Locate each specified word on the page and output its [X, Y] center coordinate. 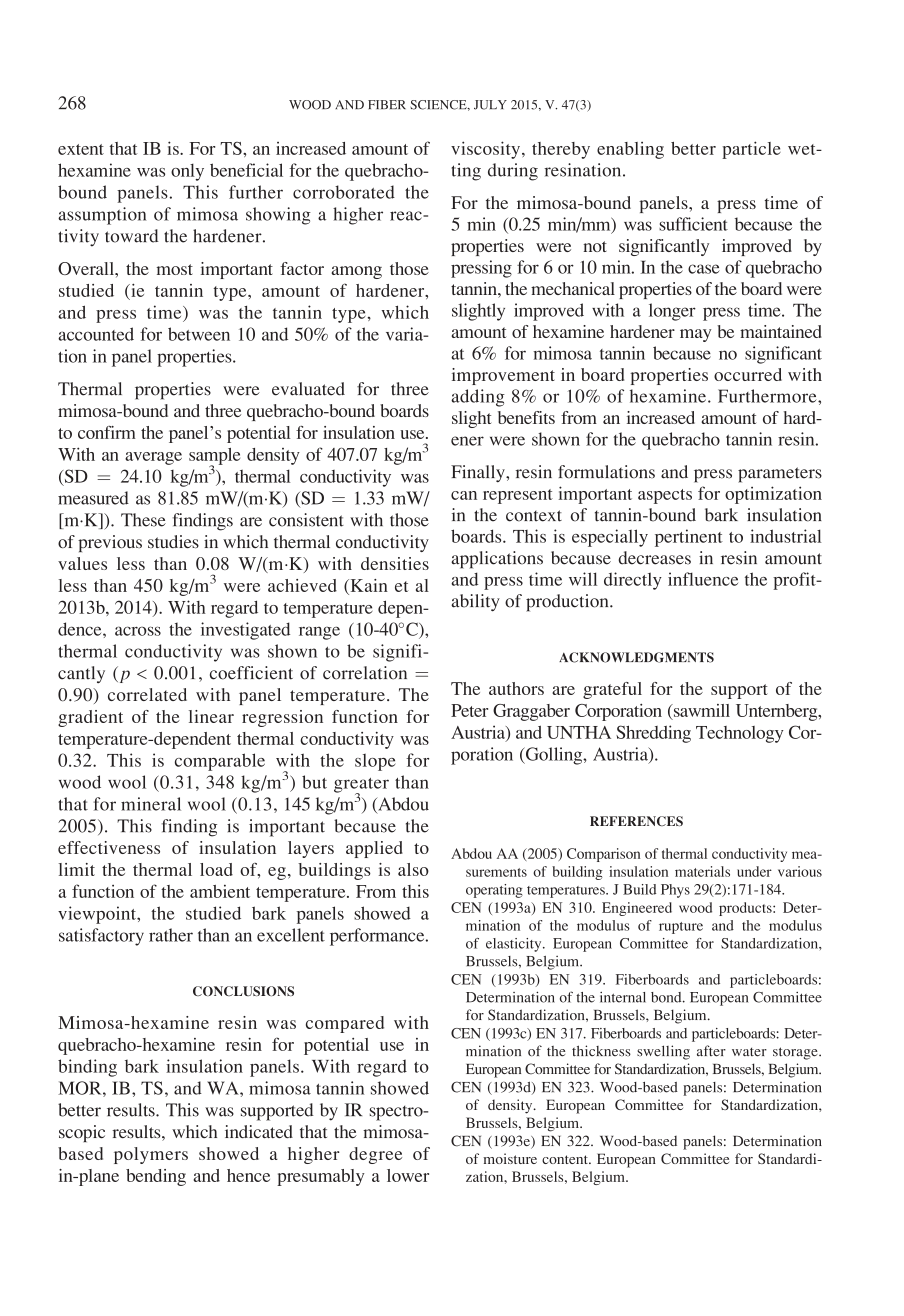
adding [478, 398]
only [187, 172]
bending [156, 1177]
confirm [106, 432]
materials [702, 871]
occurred [748, 374]
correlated [147, 694]
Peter [469, 710]
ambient [220, 891]
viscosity [487, 150]
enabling [630, 150]
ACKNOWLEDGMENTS [636, 657]
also [413, 869]
